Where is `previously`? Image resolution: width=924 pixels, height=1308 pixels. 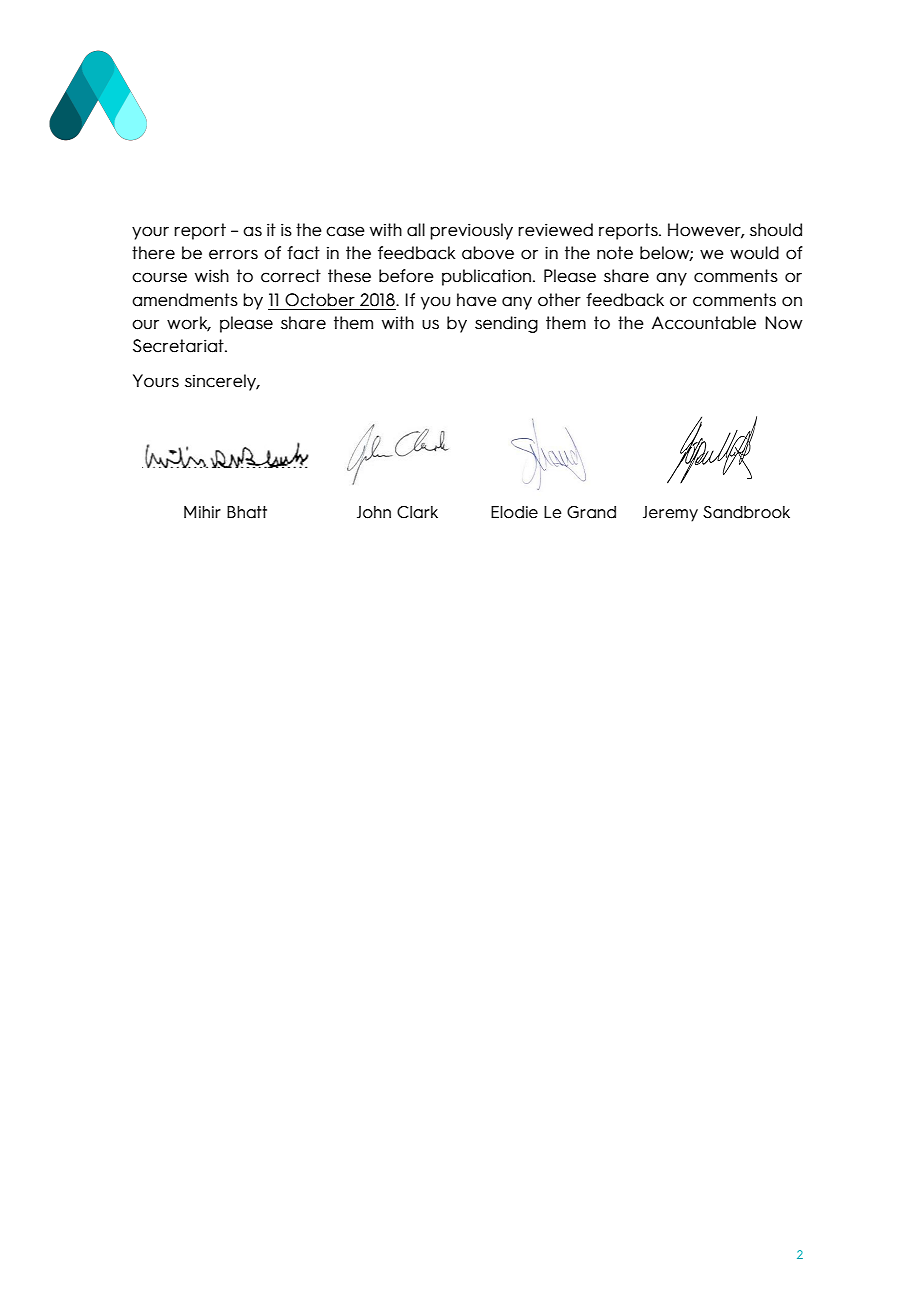 previously is located at coordinates (471, 231).
